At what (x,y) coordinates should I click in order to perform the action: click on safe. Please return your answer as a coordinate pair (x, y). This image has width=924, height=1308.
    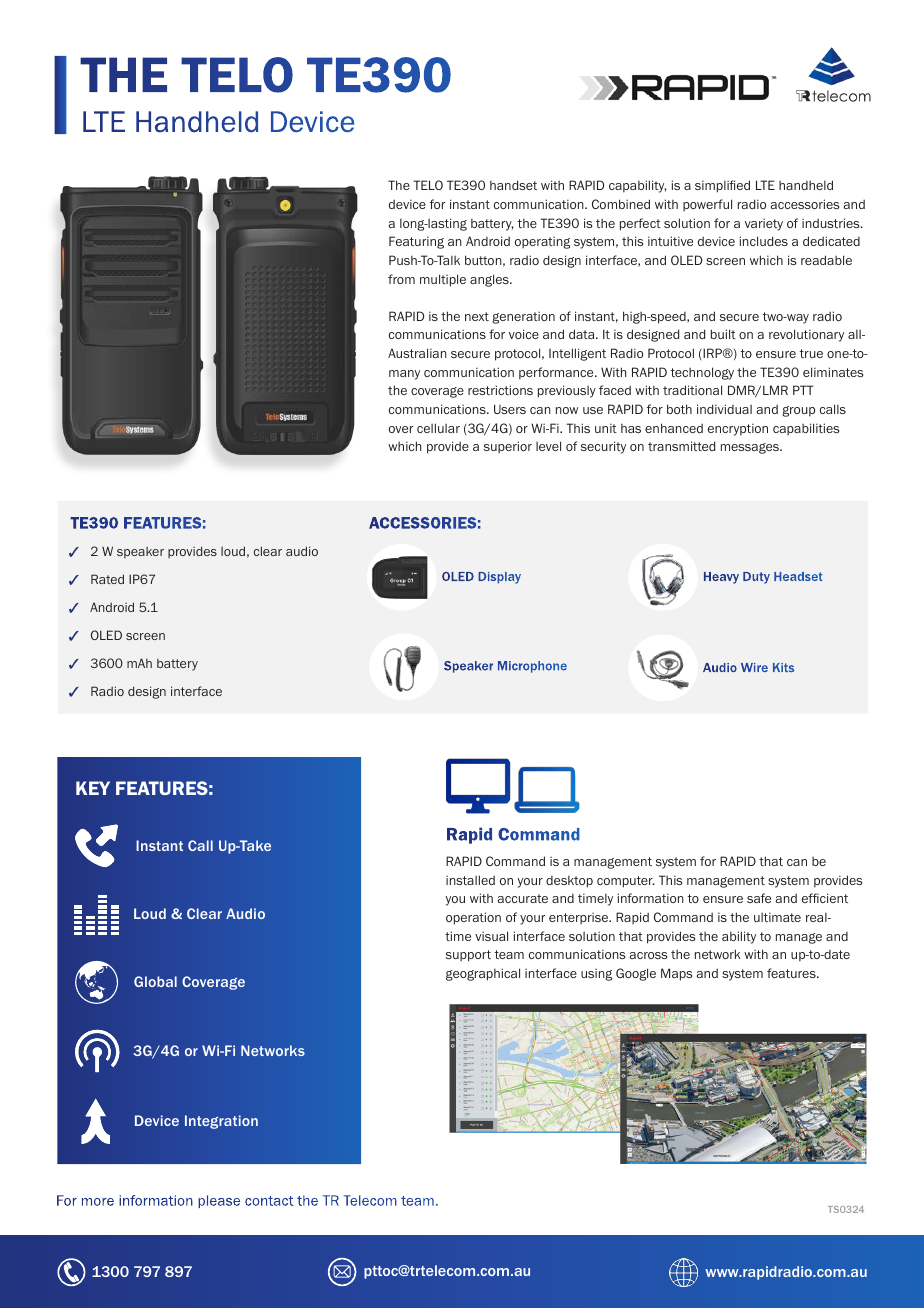
    Looking at the image, I should click on (759, 898).
